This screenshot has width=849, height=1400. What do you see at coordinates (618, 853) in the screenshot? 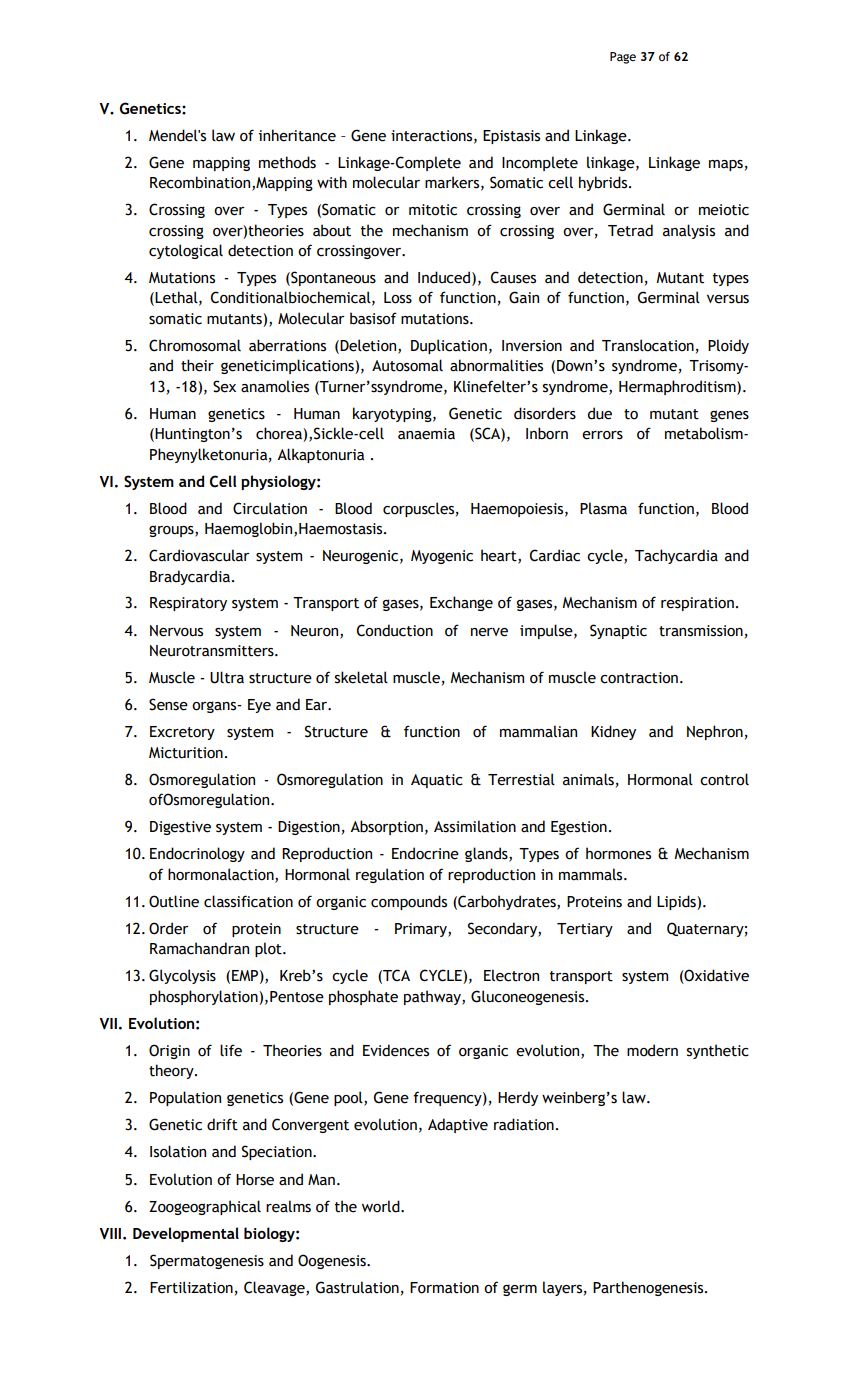
I see `hormones` at bounding box center [618, 853].
